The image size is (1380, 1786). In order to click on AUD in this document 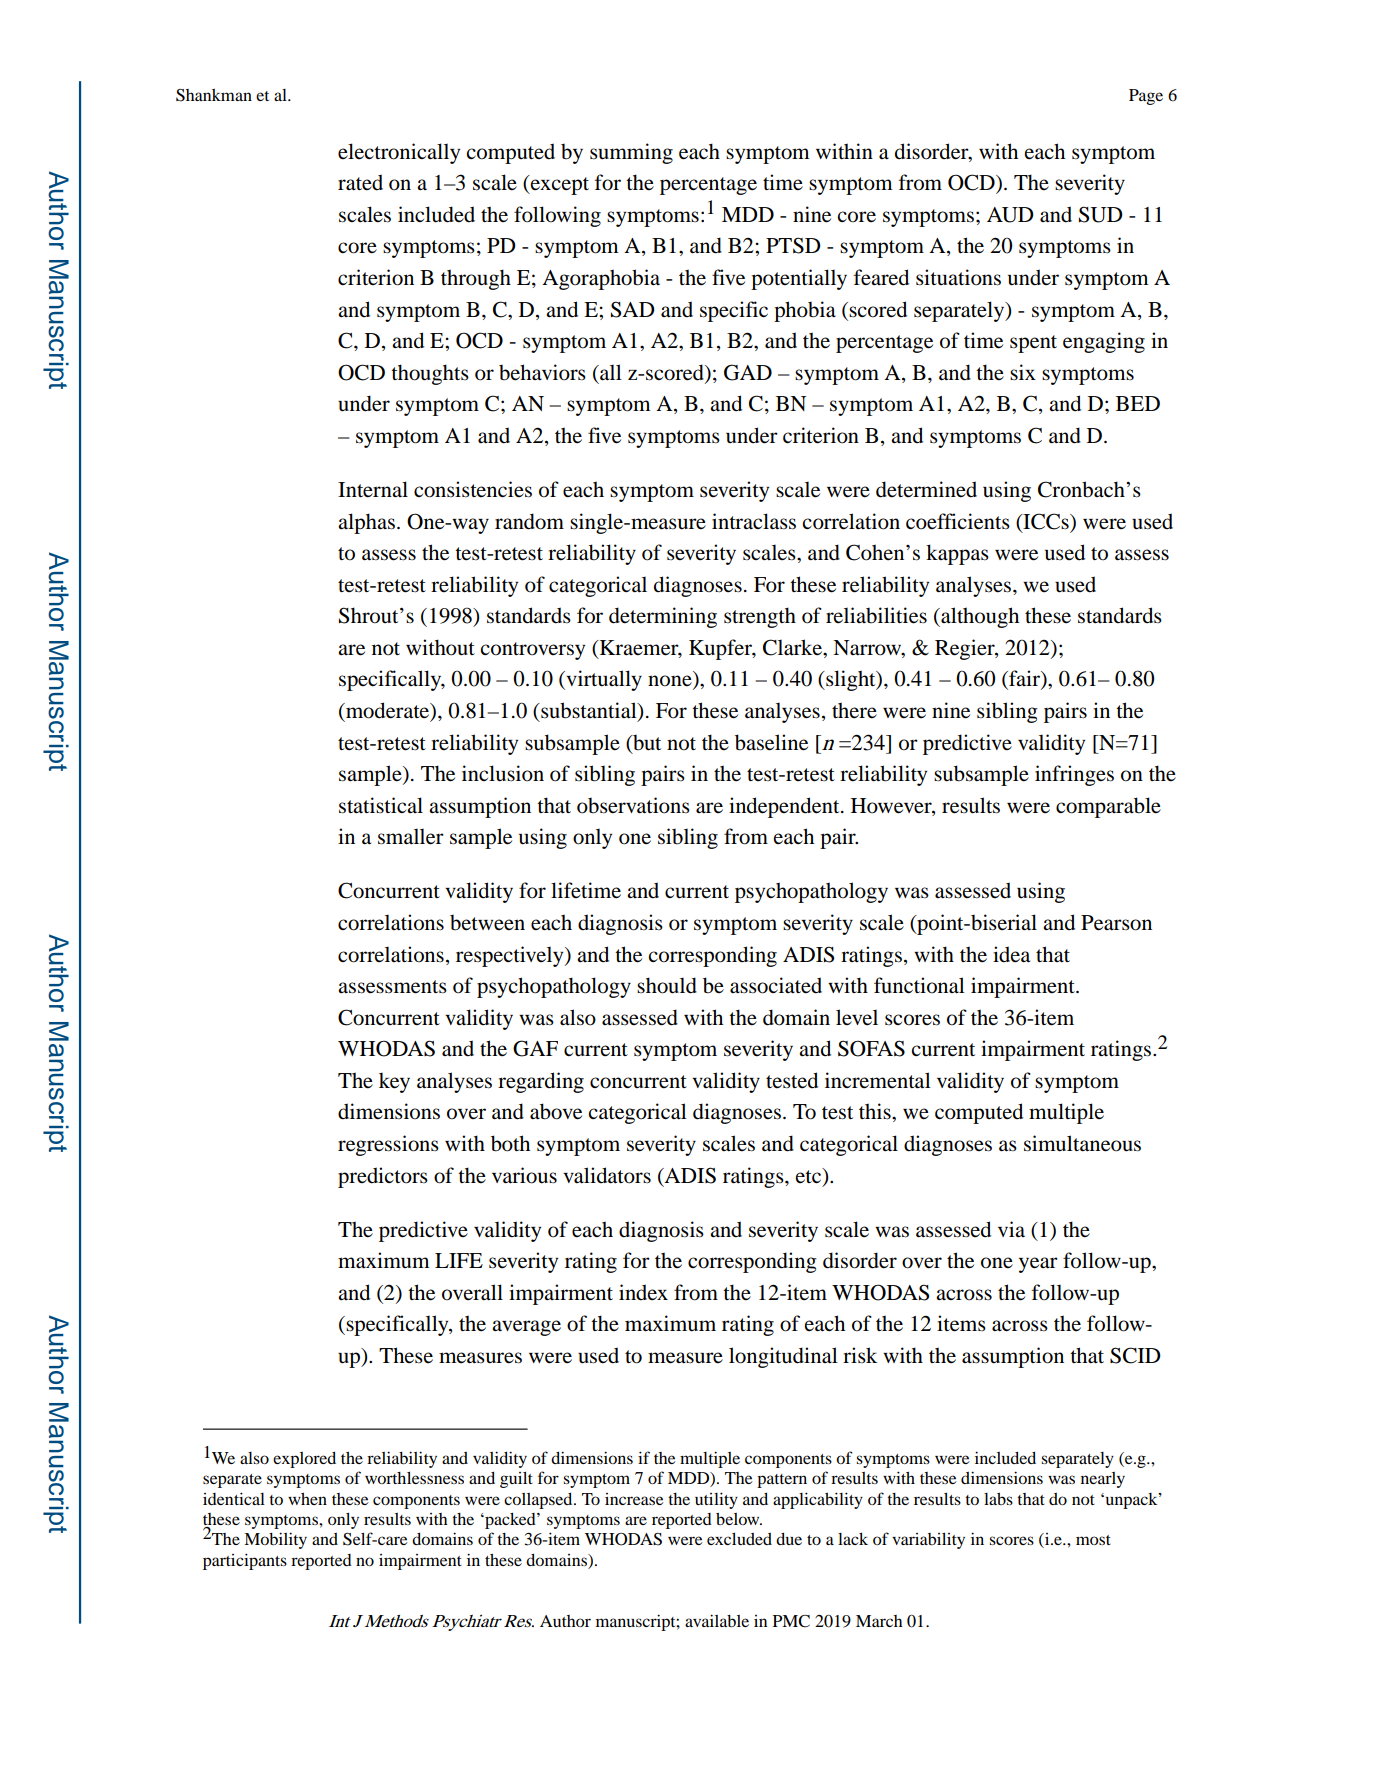, I will do `click(1010, 215)`.
